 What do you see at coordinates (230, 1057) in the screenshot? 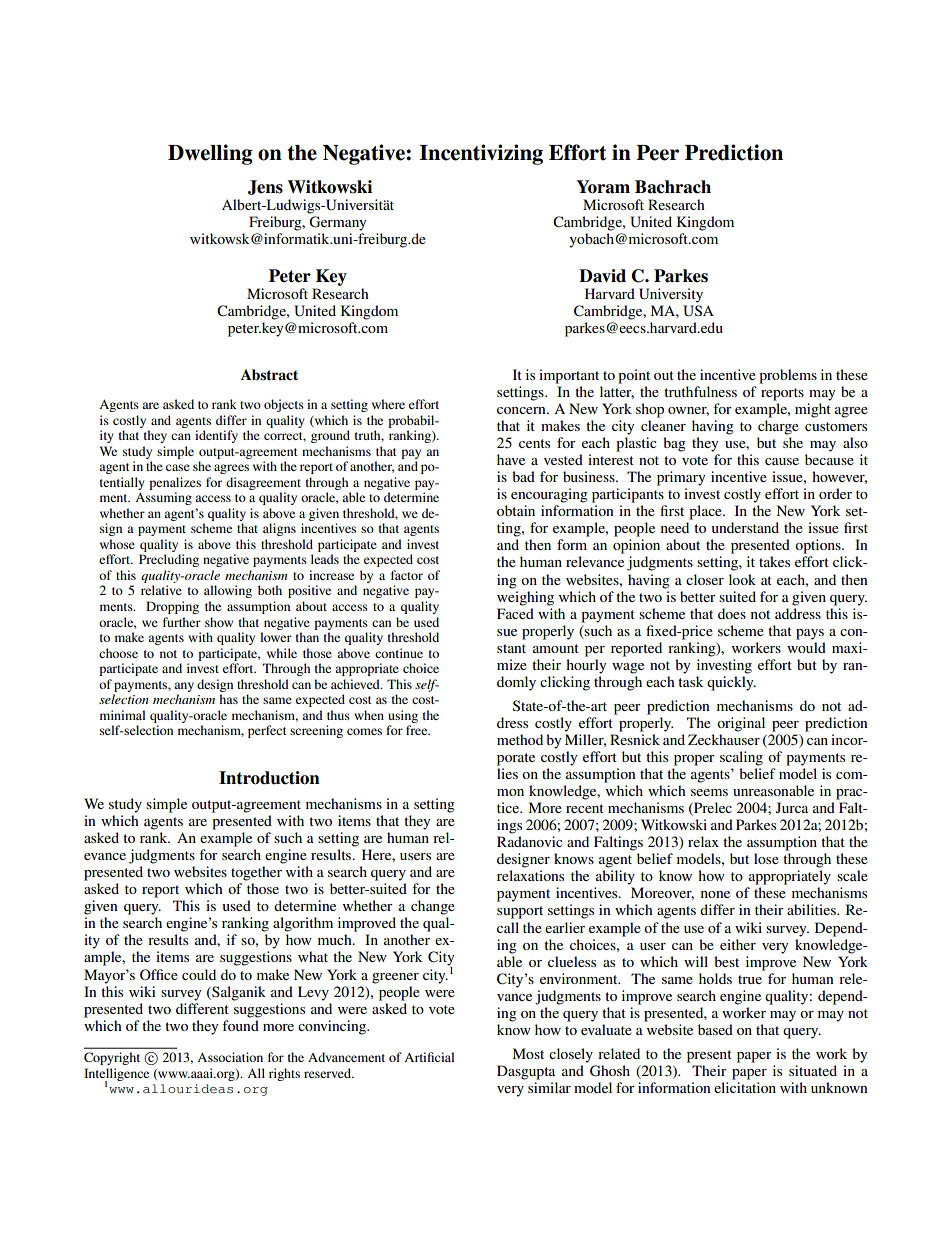
I see `Association` at bounding box center [230, 1057].
